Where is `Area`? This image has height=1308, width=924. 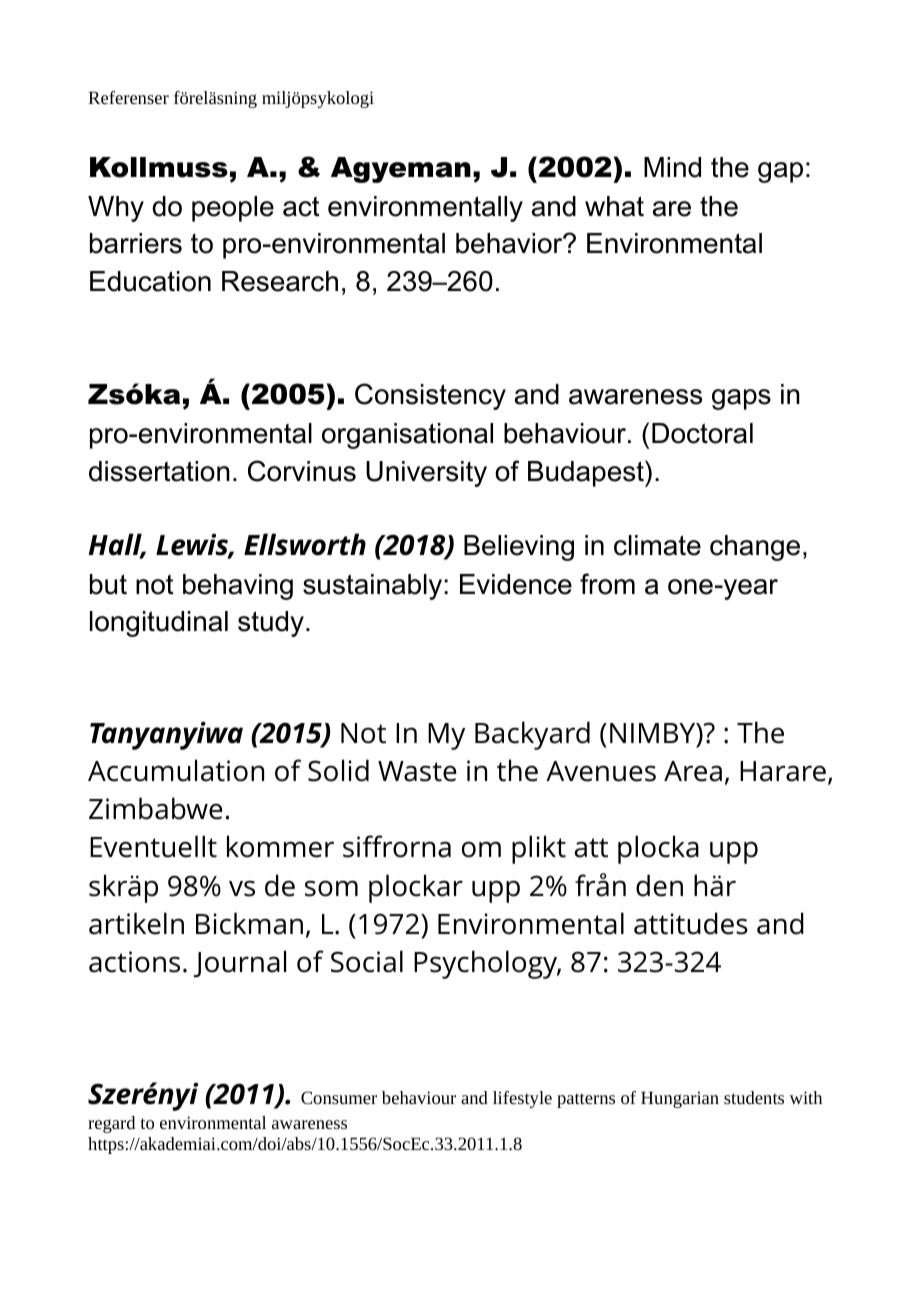 Area is located at coordinates (693, 771).
